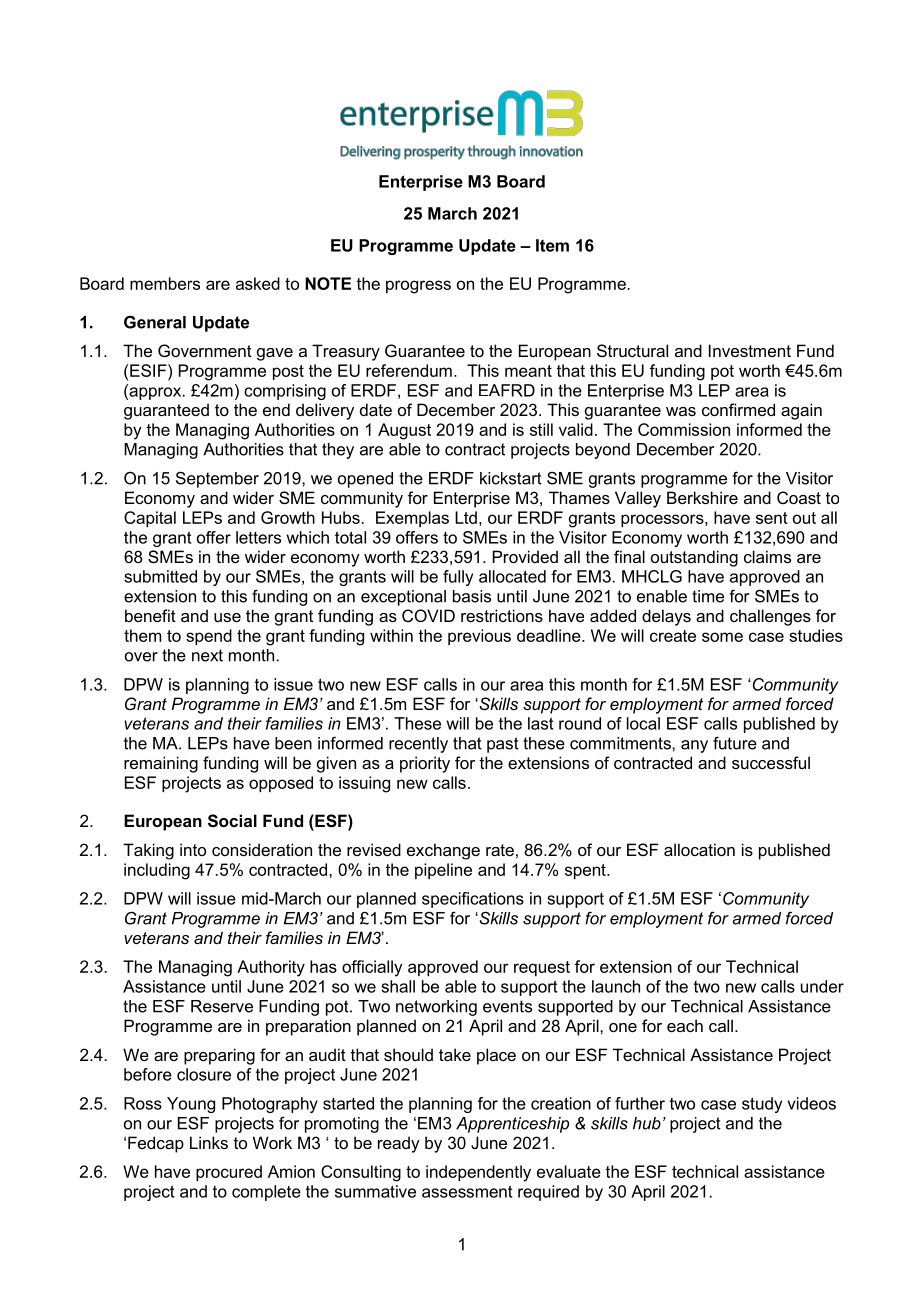 The image size is (924, 1309). I want to click on claims, so click(767, 556).
